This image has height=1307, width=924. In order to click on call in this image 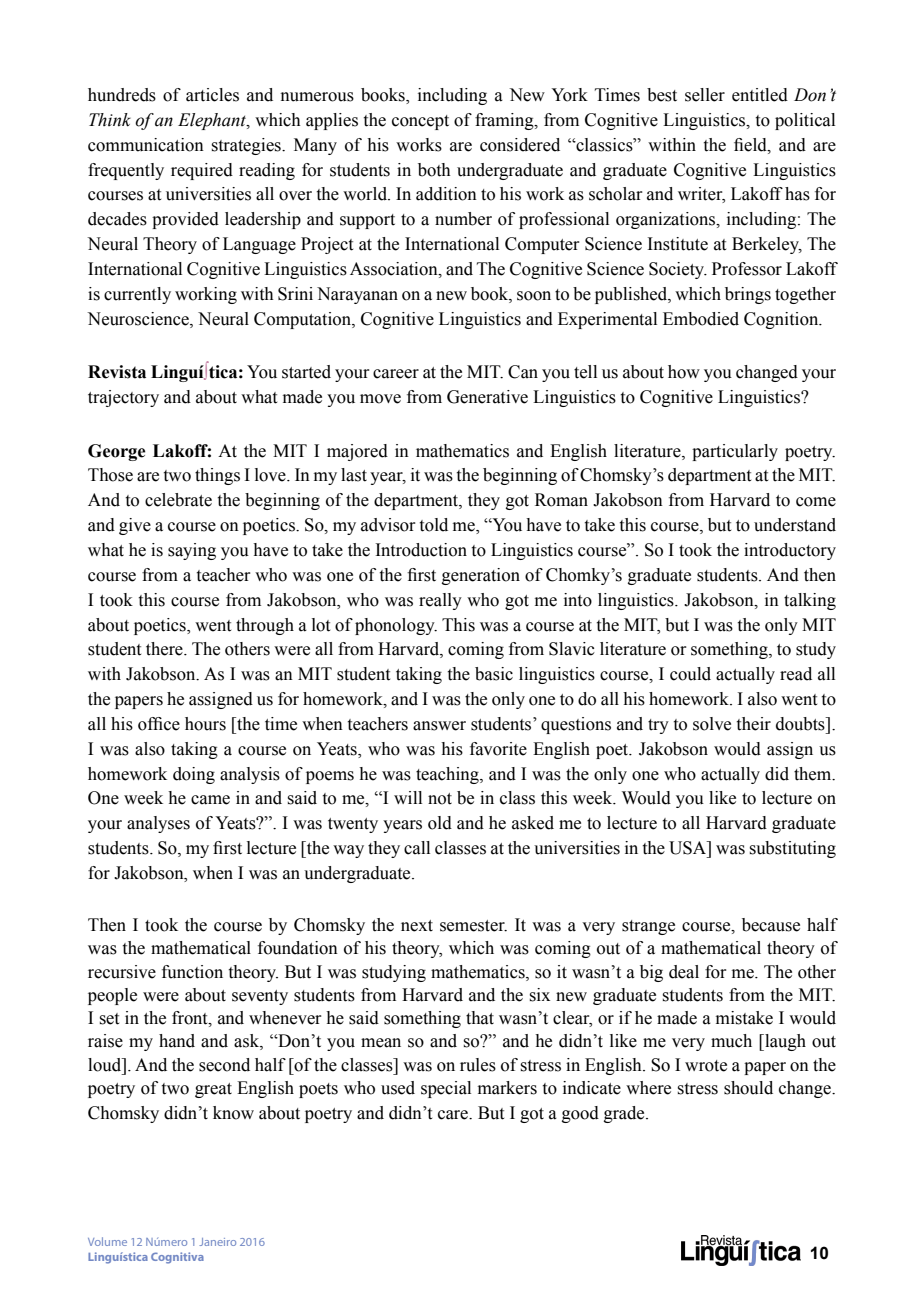, I will do `click(417, 848)`.
